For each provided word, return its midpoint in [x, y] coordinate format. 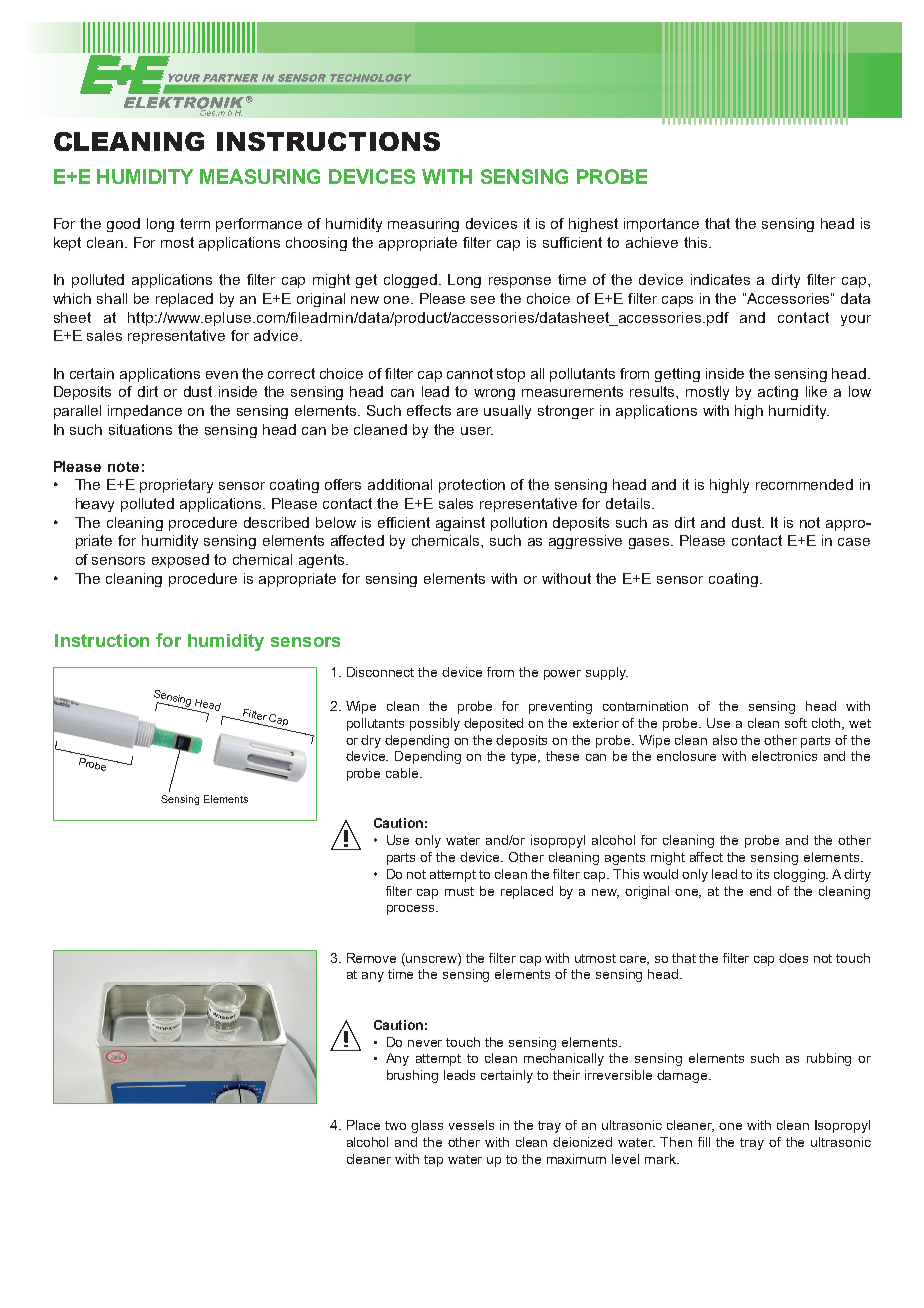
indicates [720, 279]
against [460, 524]
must [459, 891]
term [195, 223]
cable [403, 773]
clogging [801, 875]
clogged [412, 281]
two [395, 1125]
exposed [180, 561]
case [854, 542]
